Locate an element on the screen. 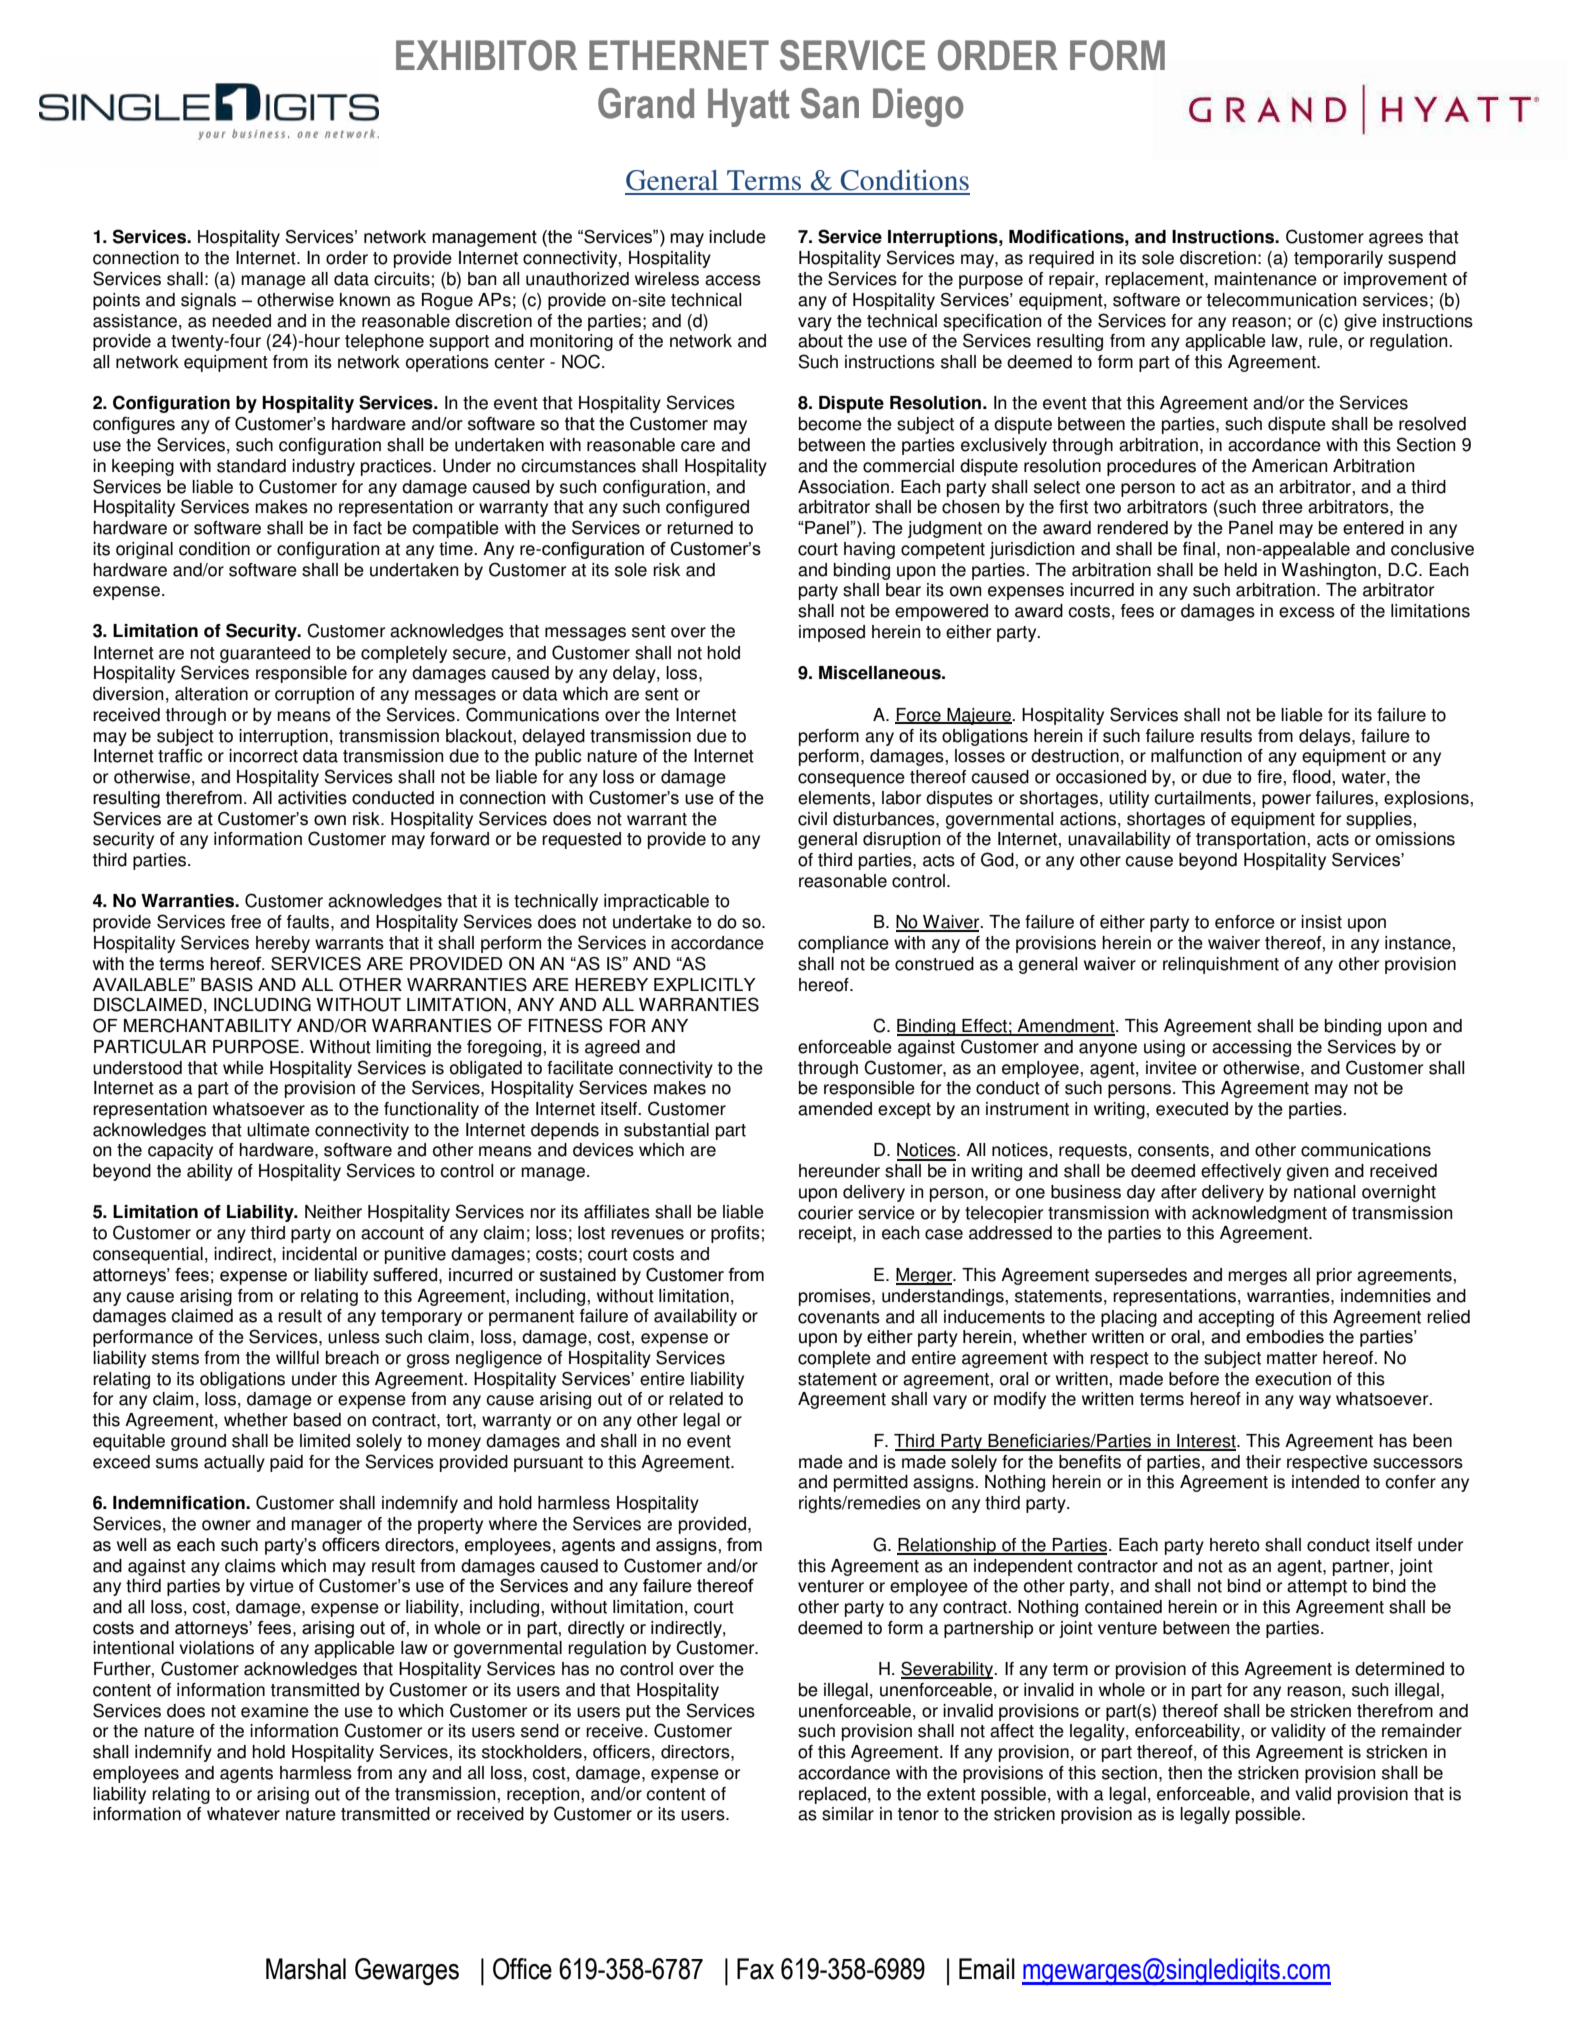  Fax is located at coordinates (755, 1969).
